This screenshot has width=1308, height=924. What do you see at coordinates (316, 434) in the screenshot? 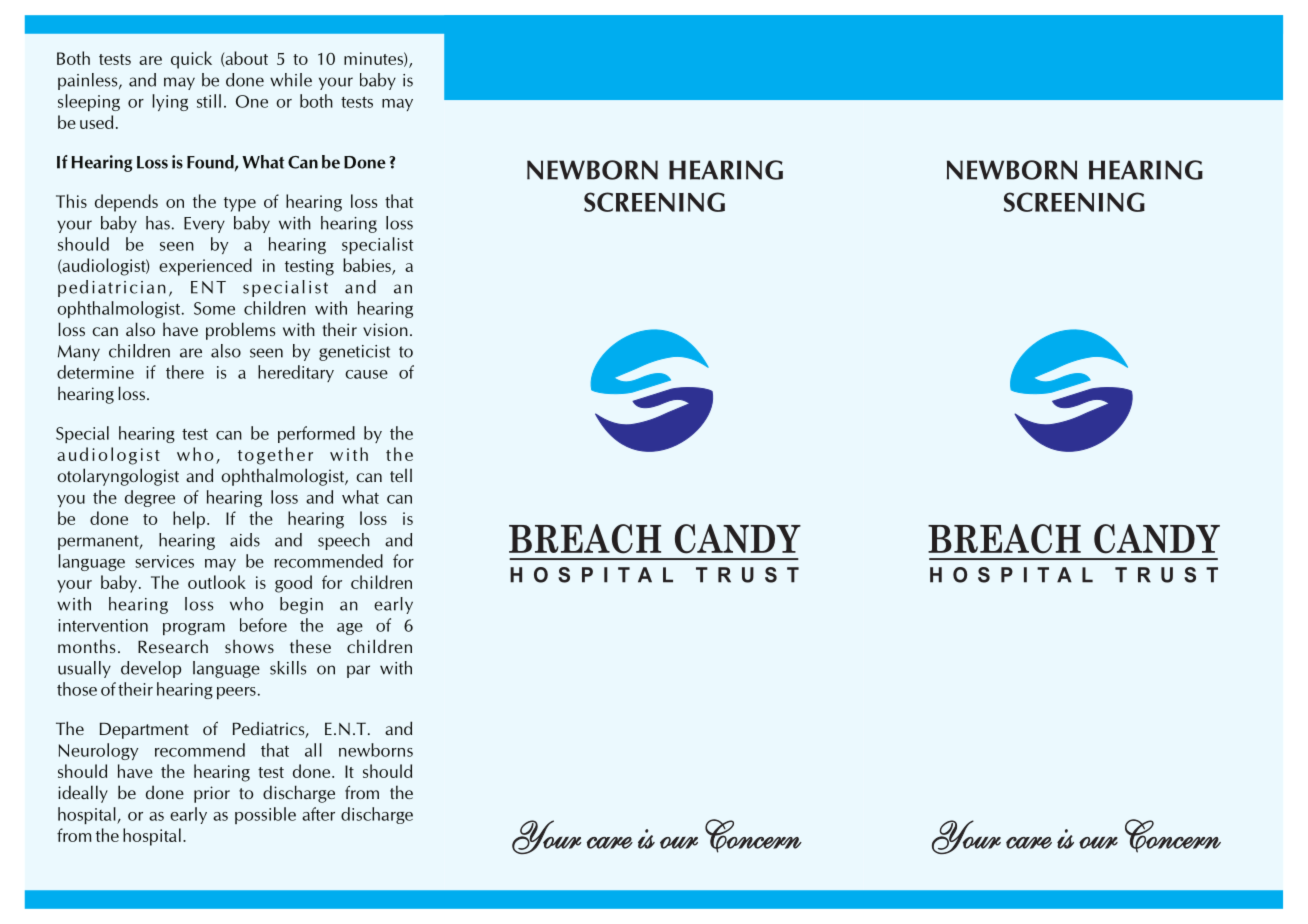
I see `performed` at bounding box center [316, 434].
